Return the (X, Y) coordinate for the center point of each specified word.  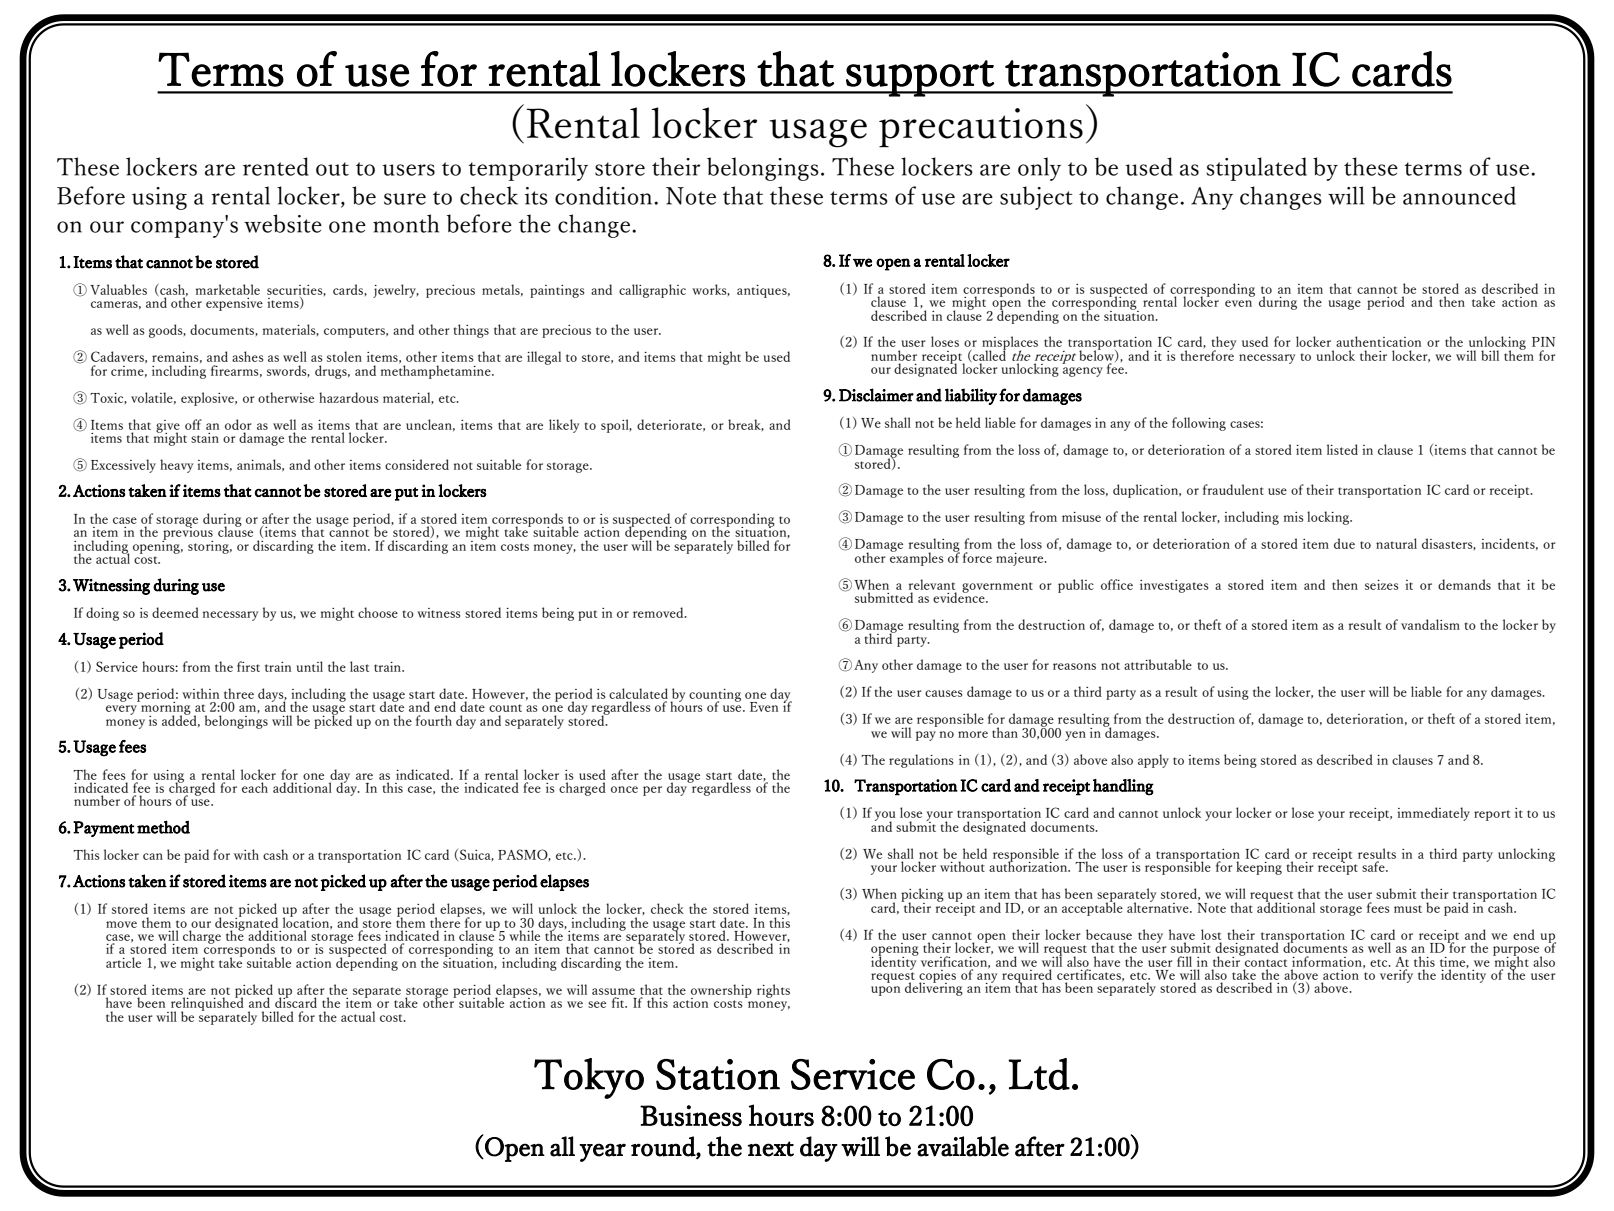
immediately (1433, 814)
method (163, 827)
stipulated (1256, 169)
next (771, 1149)
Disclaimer (876, 395)
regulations (921, 761)
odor (238, 424)
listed (1342, 449)
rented (276, 166)
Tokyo (589, 1078)
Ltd (1039, 1074)
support (920, 78)
